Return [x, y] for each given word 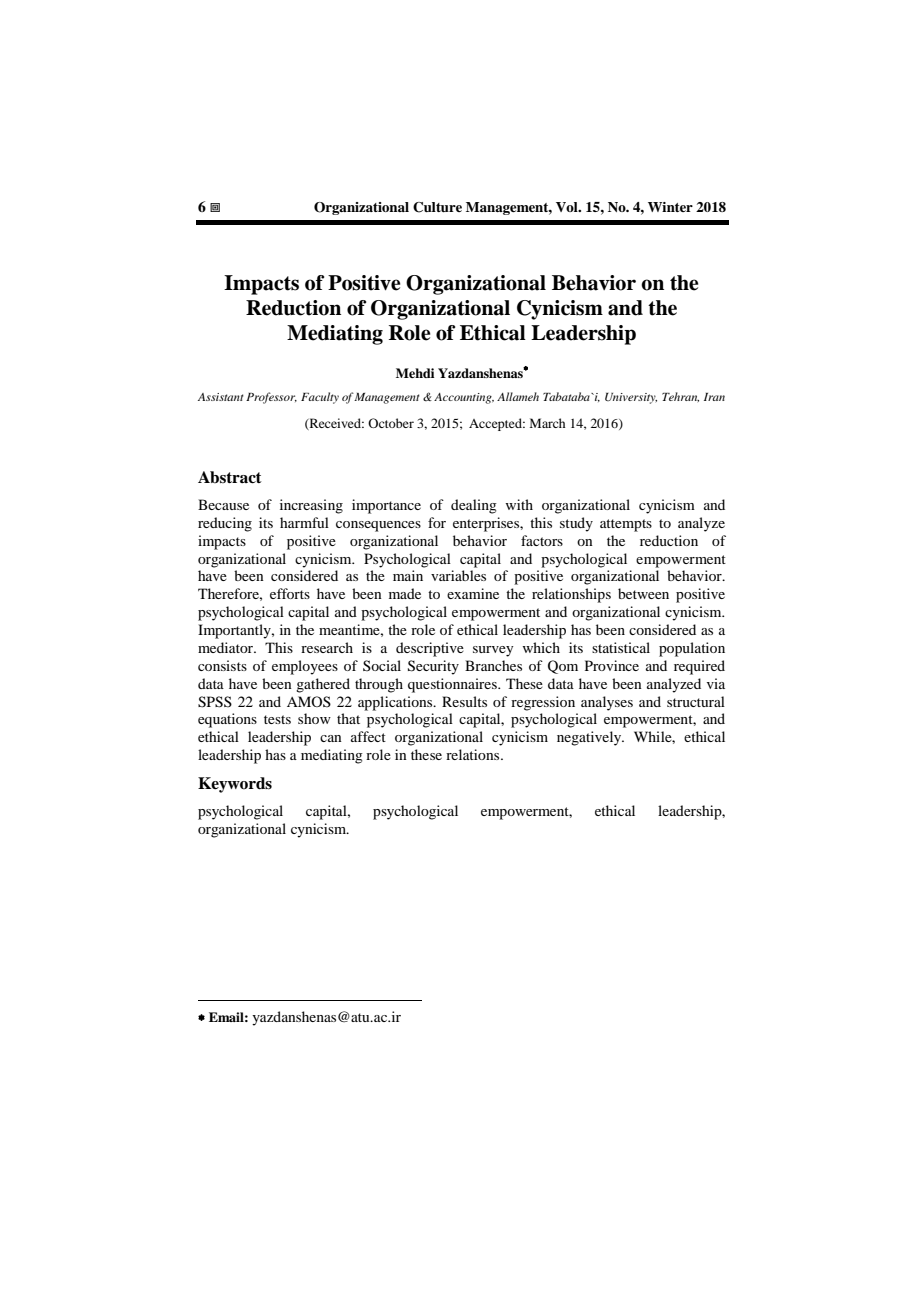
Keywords [235, 785]
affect [368, 736]
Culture [437, 207]
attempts [626, 525]
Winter [670, 207]
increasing [311, 506]
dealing [474, 506]
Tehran [680, 397]
